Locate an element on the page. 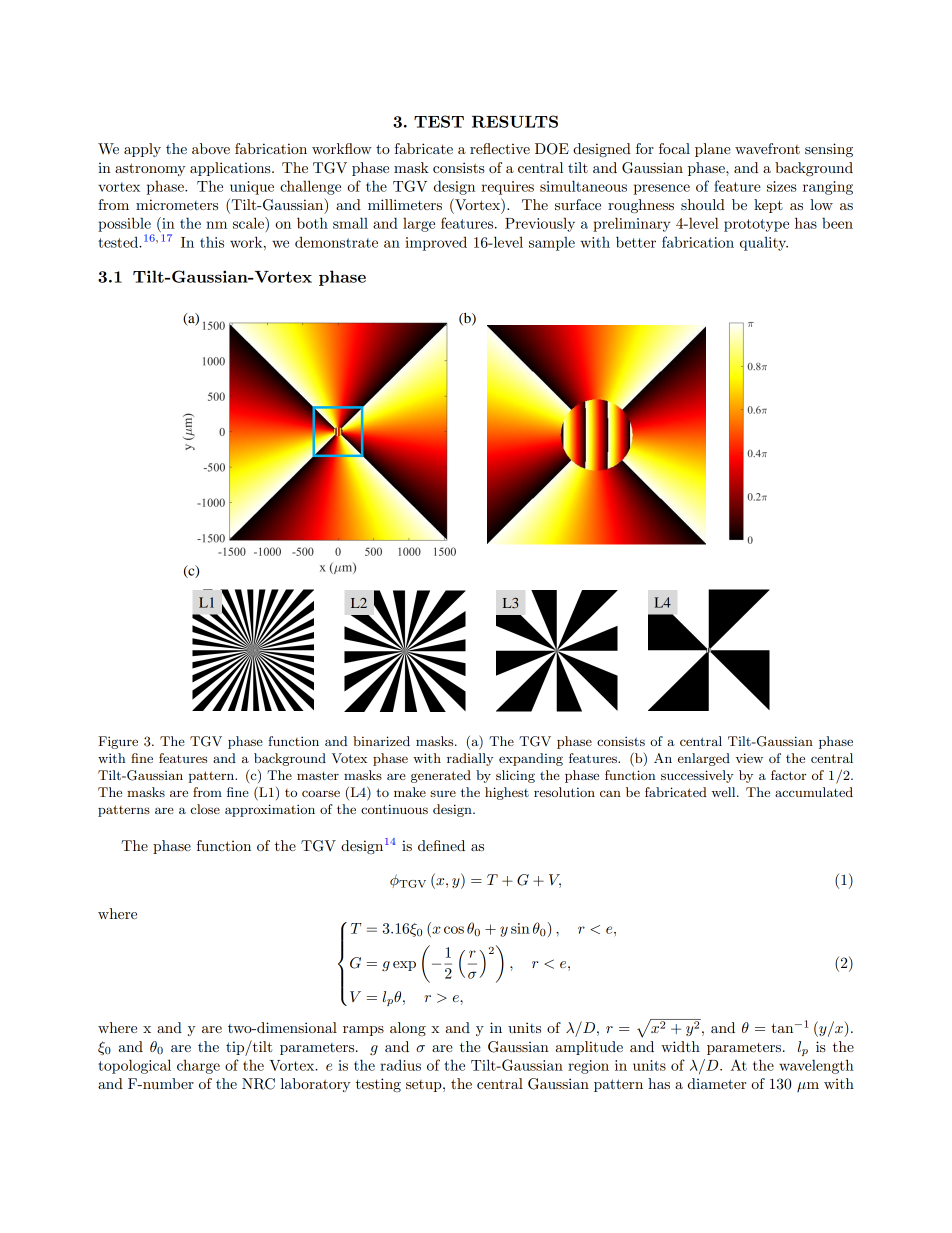  radius is located at coordinates (400, 1065).
